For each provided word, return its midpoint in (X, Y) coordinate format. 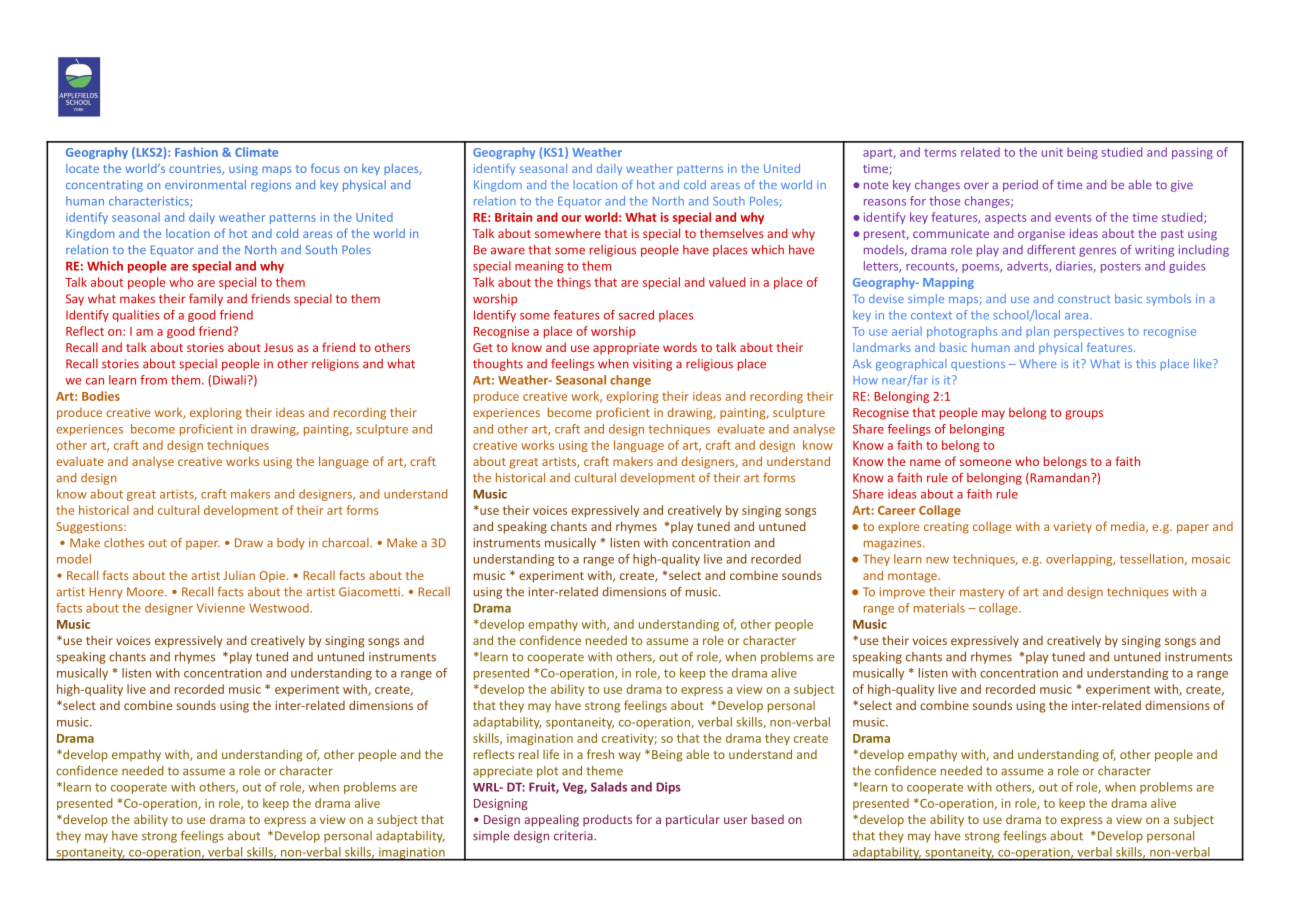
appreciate (502, 772)
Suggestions (91, 528)
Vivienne (220, 608)
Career (897, 510)
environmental (205, 184)
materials (939, 608)
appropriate (626, 349)
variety (1073, 528)
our (571, 218)
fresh (600, 754)
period (1020, 186)
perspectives (1089, 332)
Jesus (278, 347)
